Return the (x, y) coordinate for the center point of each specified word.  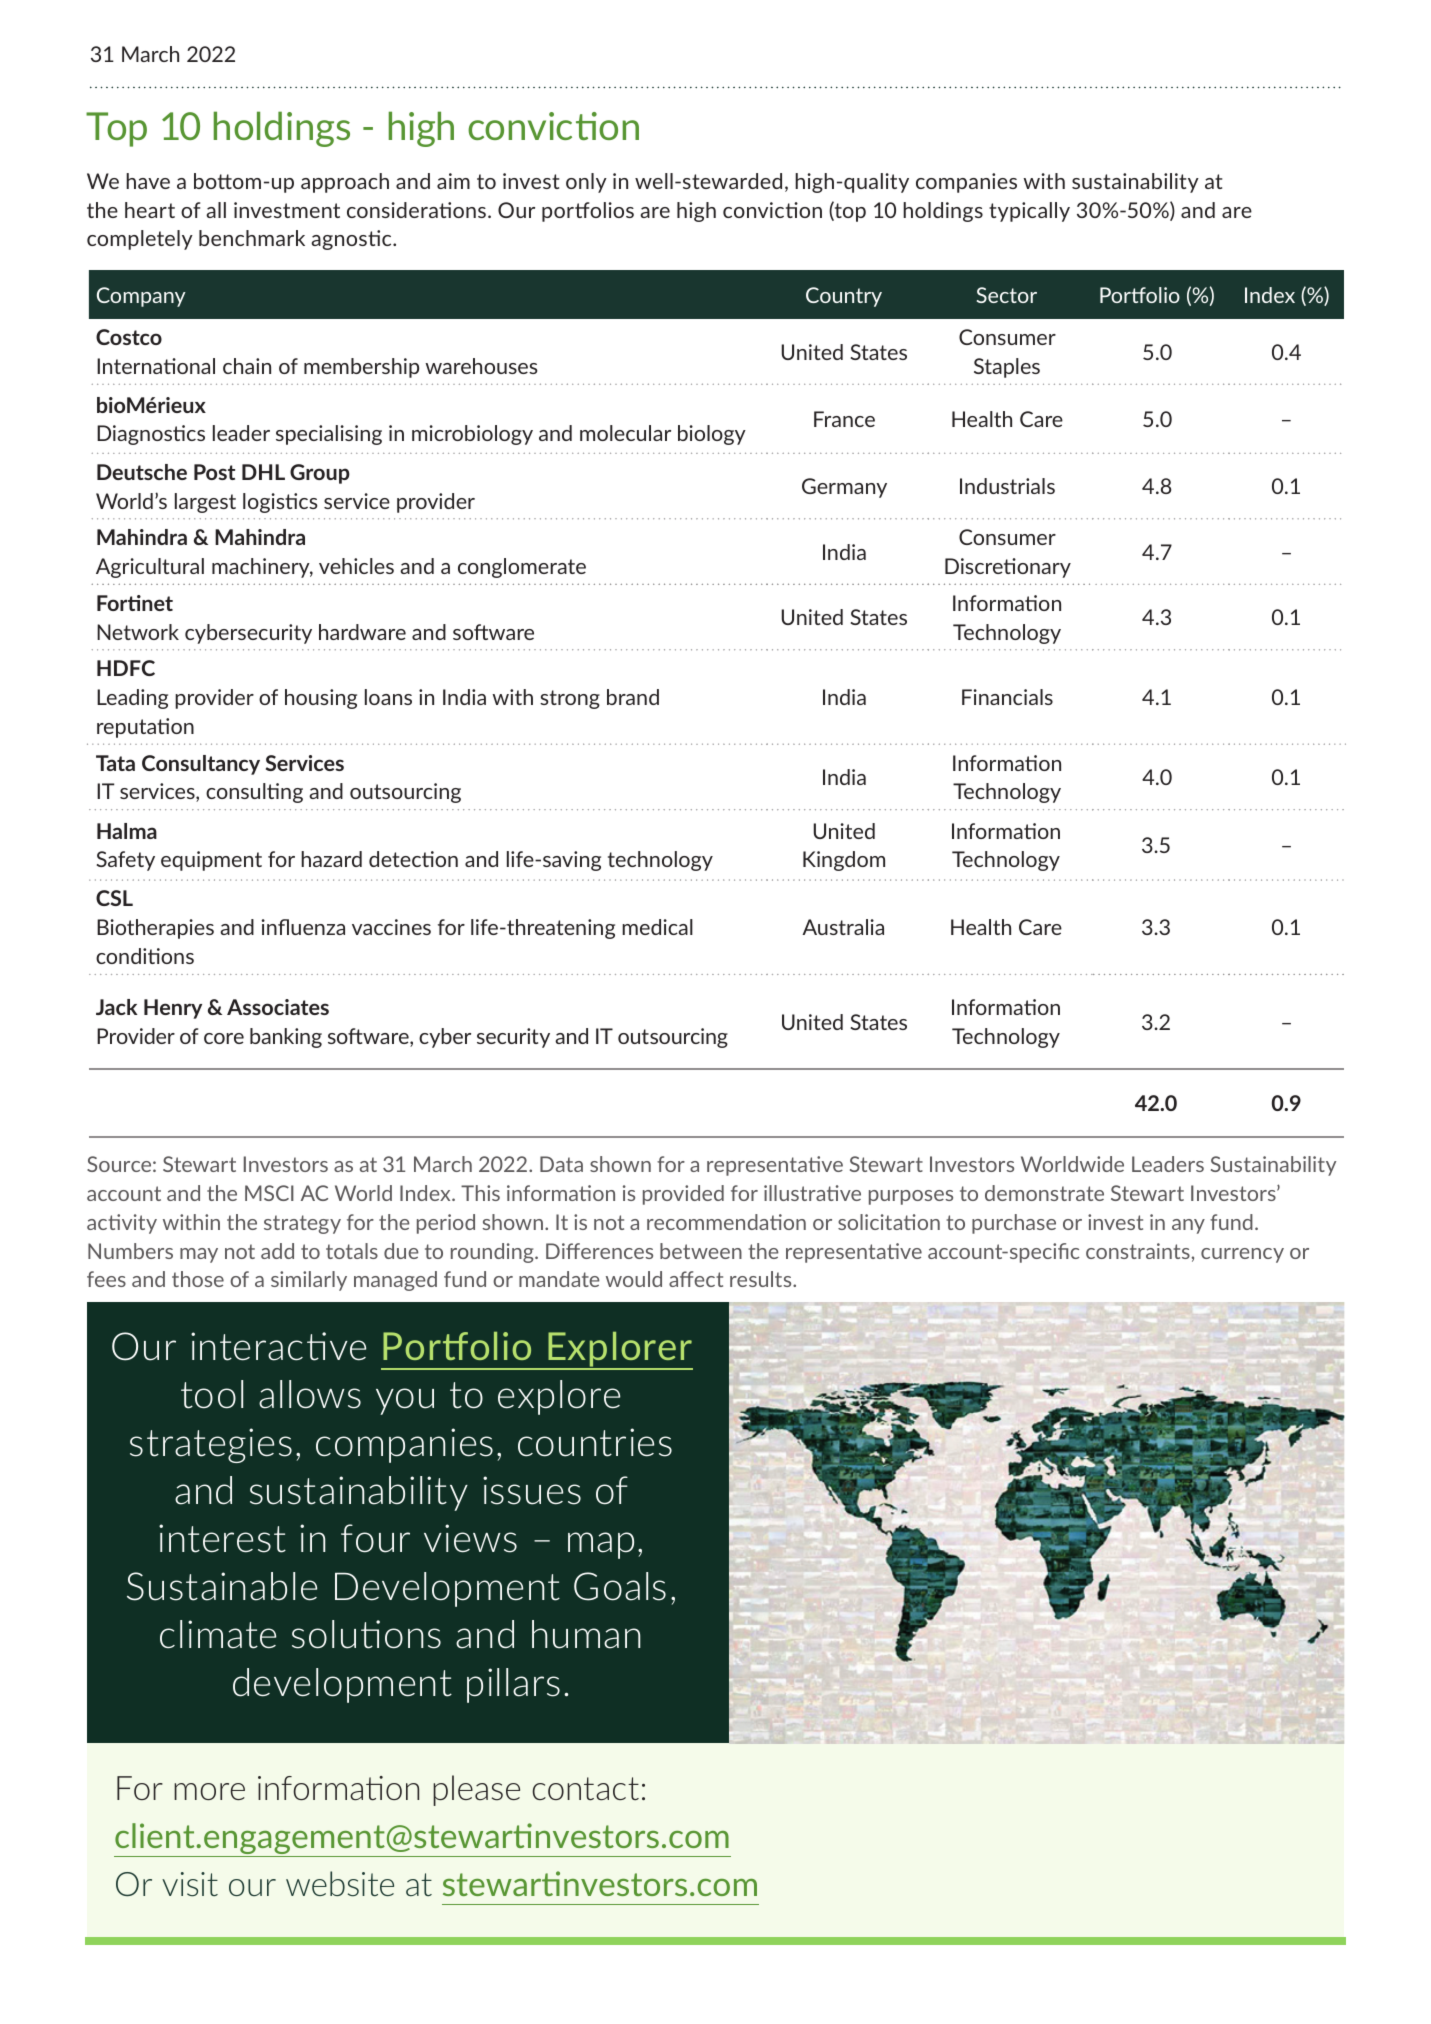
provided (683, 1195)
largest (205, 503)
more (209, 1791)
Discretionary (1008, 568)
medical (657, 927)
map (601, 1545)
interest (222, 1538)
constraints (1138, 1251)
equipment (211, 861)
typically (1029, 212)
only (586, 183)
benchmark (252, 238)
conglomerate (522, 568)
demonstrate (1044, 1193)
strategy (302, 1224)
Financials (1007, 697)
